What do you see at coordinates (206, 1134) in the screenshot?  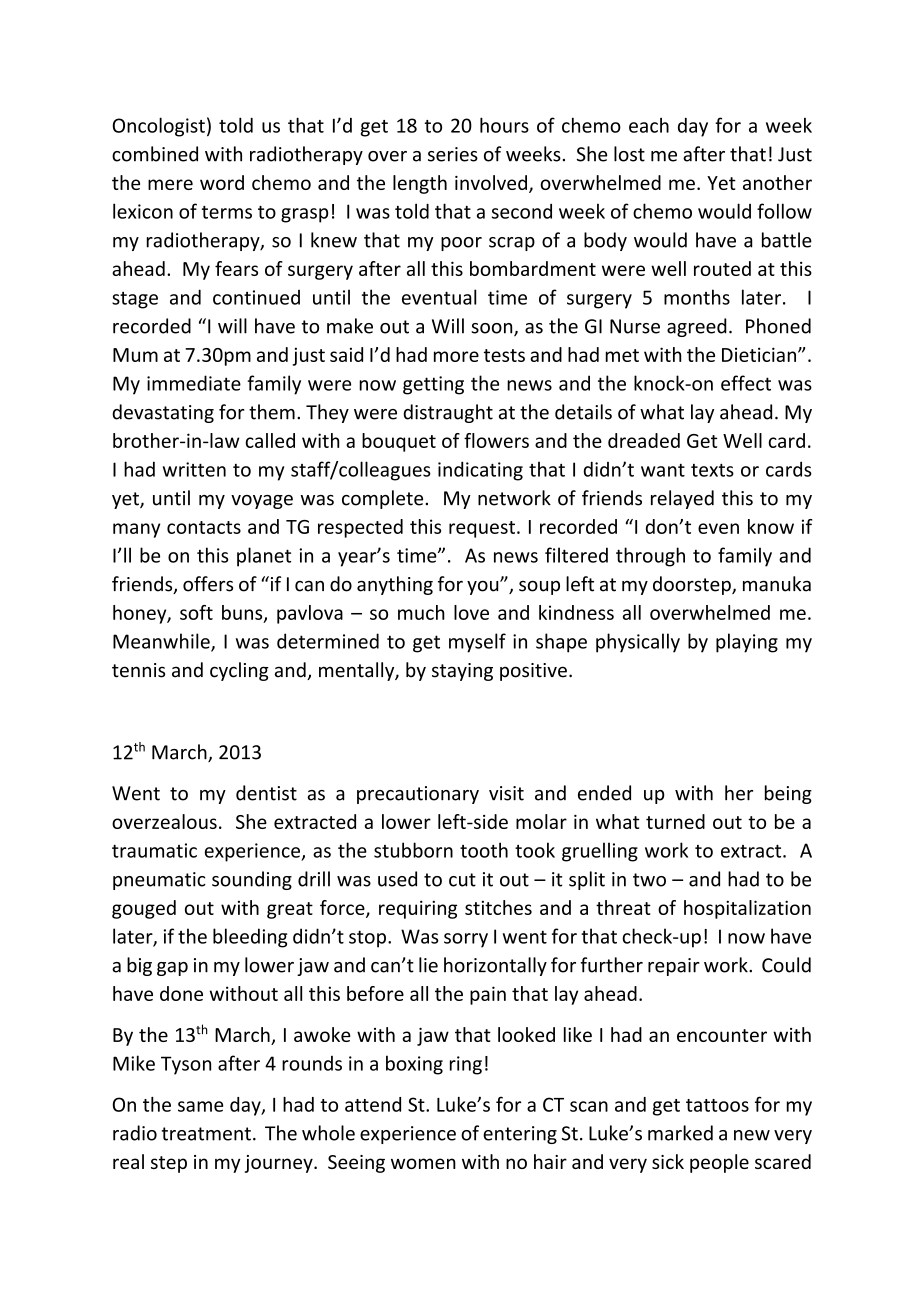 I see `treatment` at bounding box center [206, 1134].
